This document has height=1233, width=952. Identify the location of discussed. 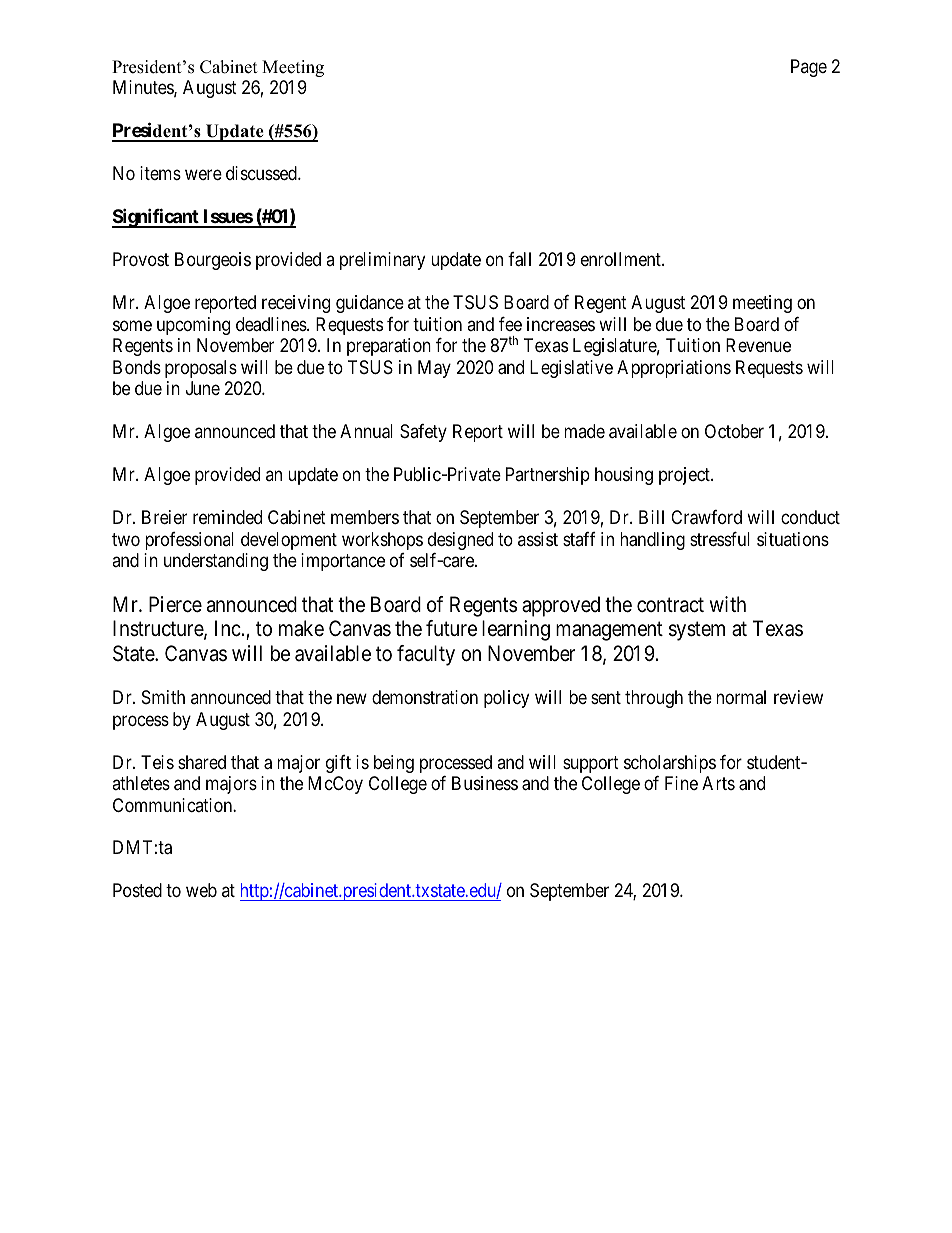
(262, 173).
